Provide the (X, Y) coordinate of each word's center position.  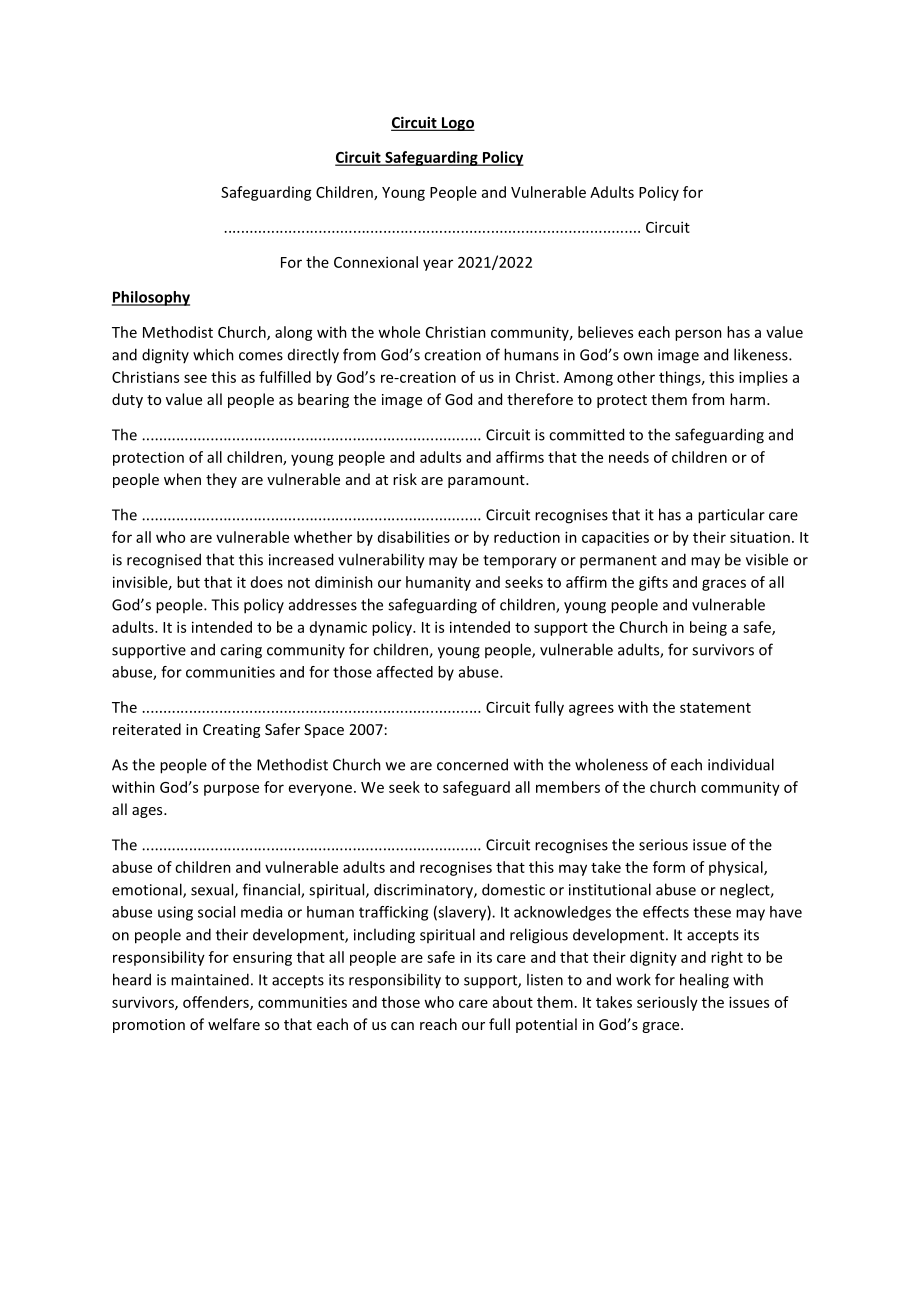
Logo (457, 124)
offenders (217, 1003)
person (698, 335)
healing (704, 981)
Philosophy (151, 298)
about (513, 1002)
